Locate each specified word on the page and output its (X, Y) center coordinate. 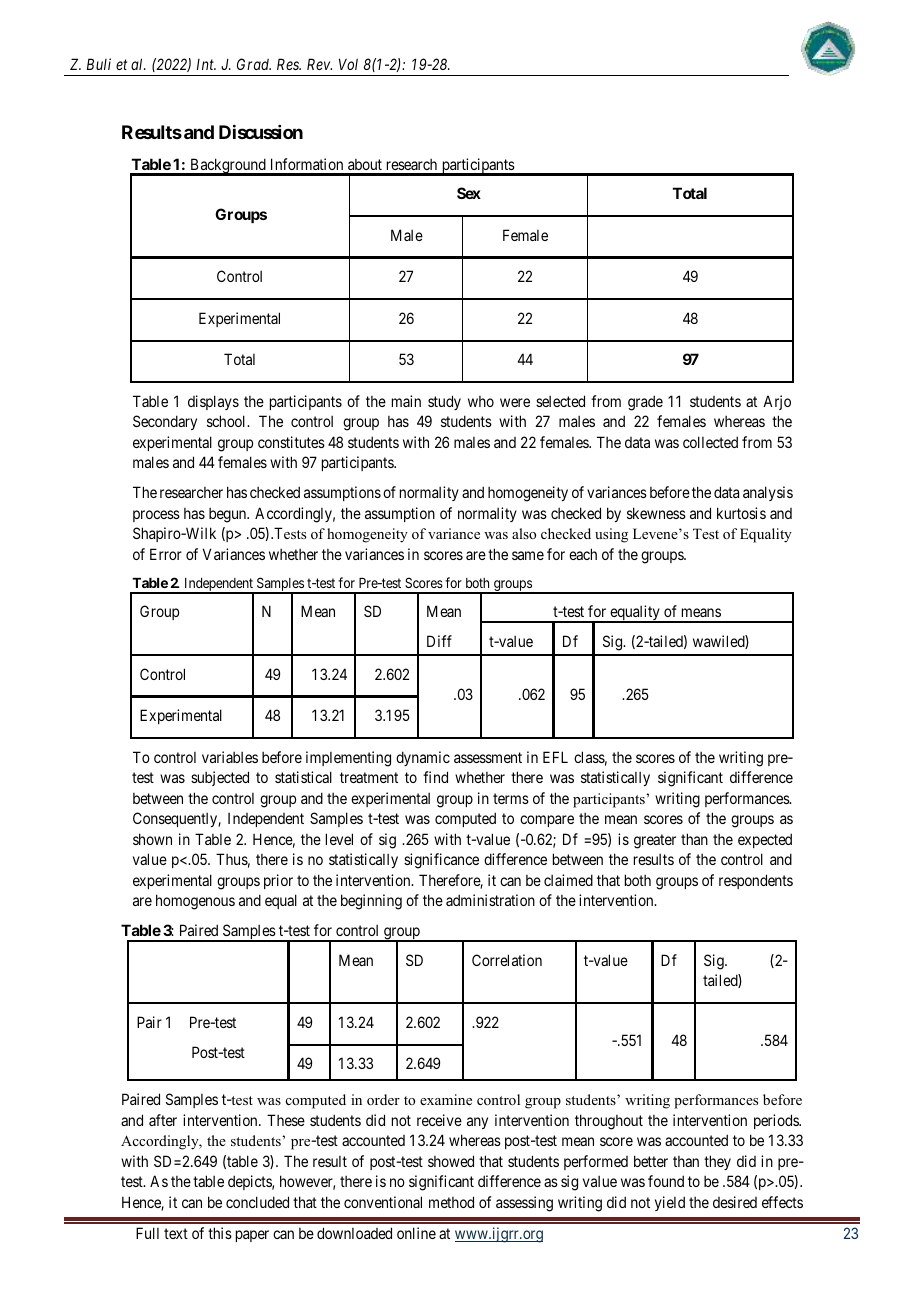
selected (560, 401)
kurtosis (741, 513)
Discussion (261, 132)
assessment (488, 757)
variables (230, 757)
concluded (257, 1202)
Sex (469, 193)
